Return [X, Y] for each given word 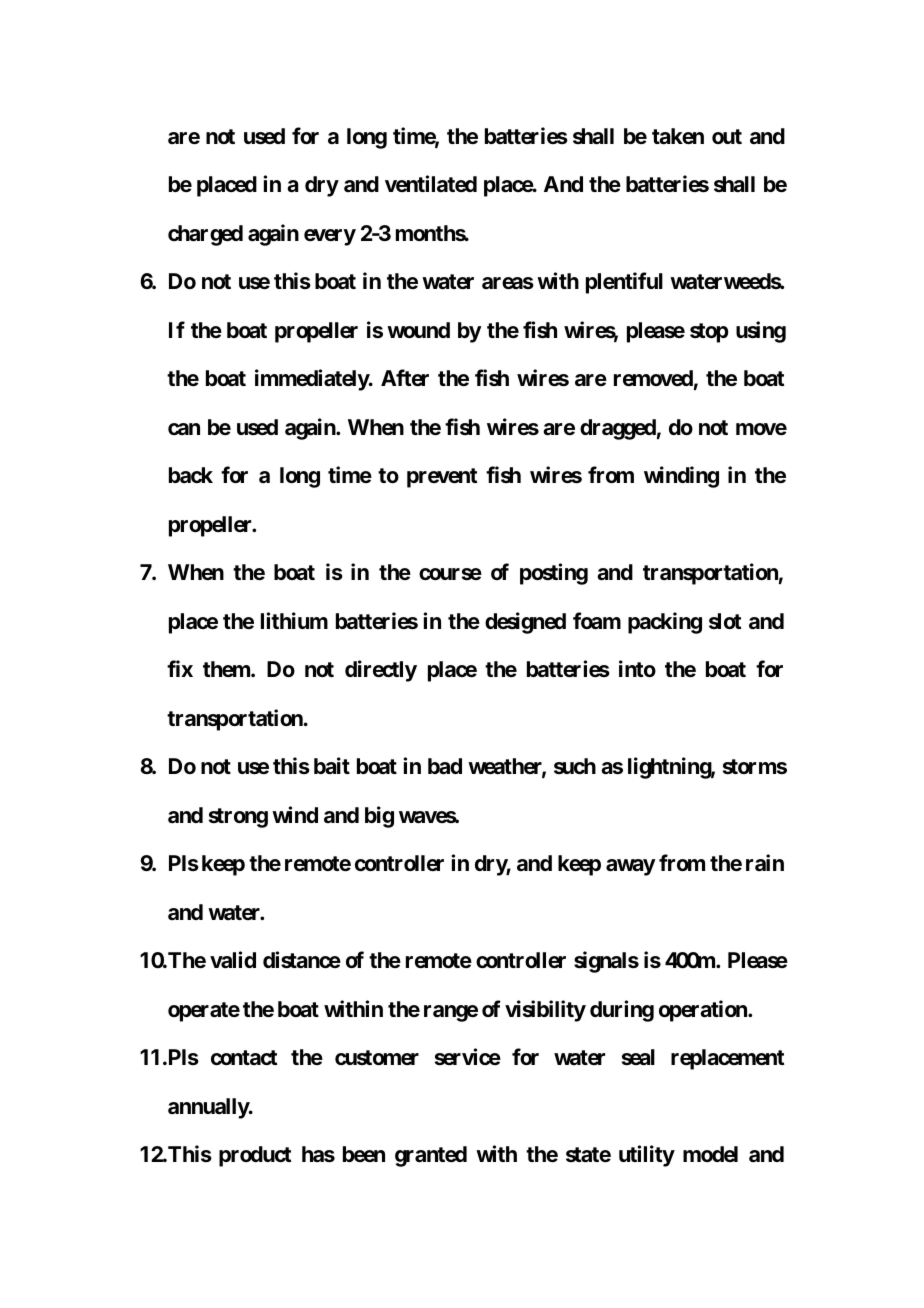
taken [678, 136]
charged [205, 235]
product [255, 1156]
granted [431, 1156]
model [710, 1154]
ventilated [431, 184]
